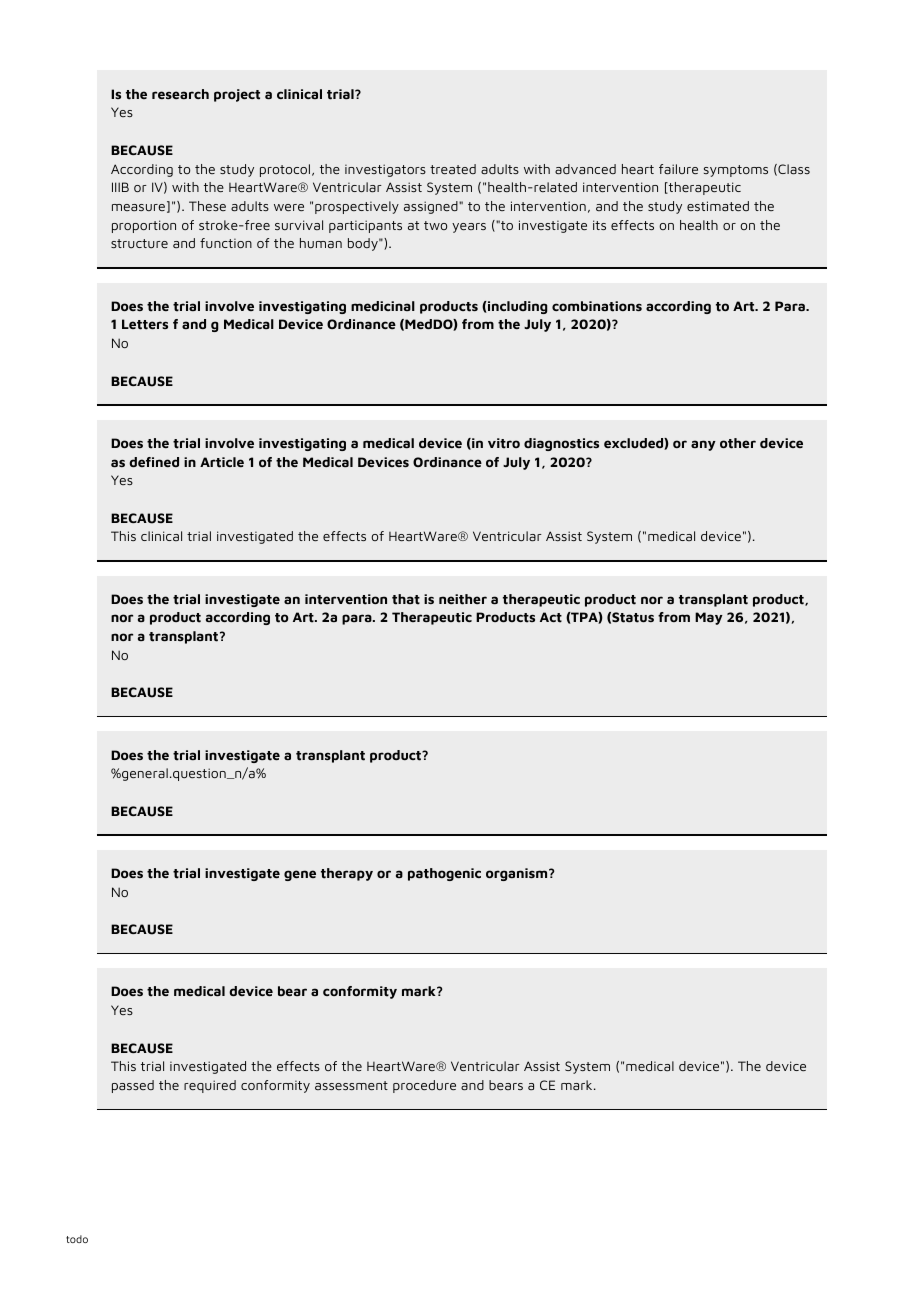 The height and width of the image is (1308, 924). What do you see at coordinates (424, 1086) in the image?
I see `procedure` at bounding box center [424, 1086].
